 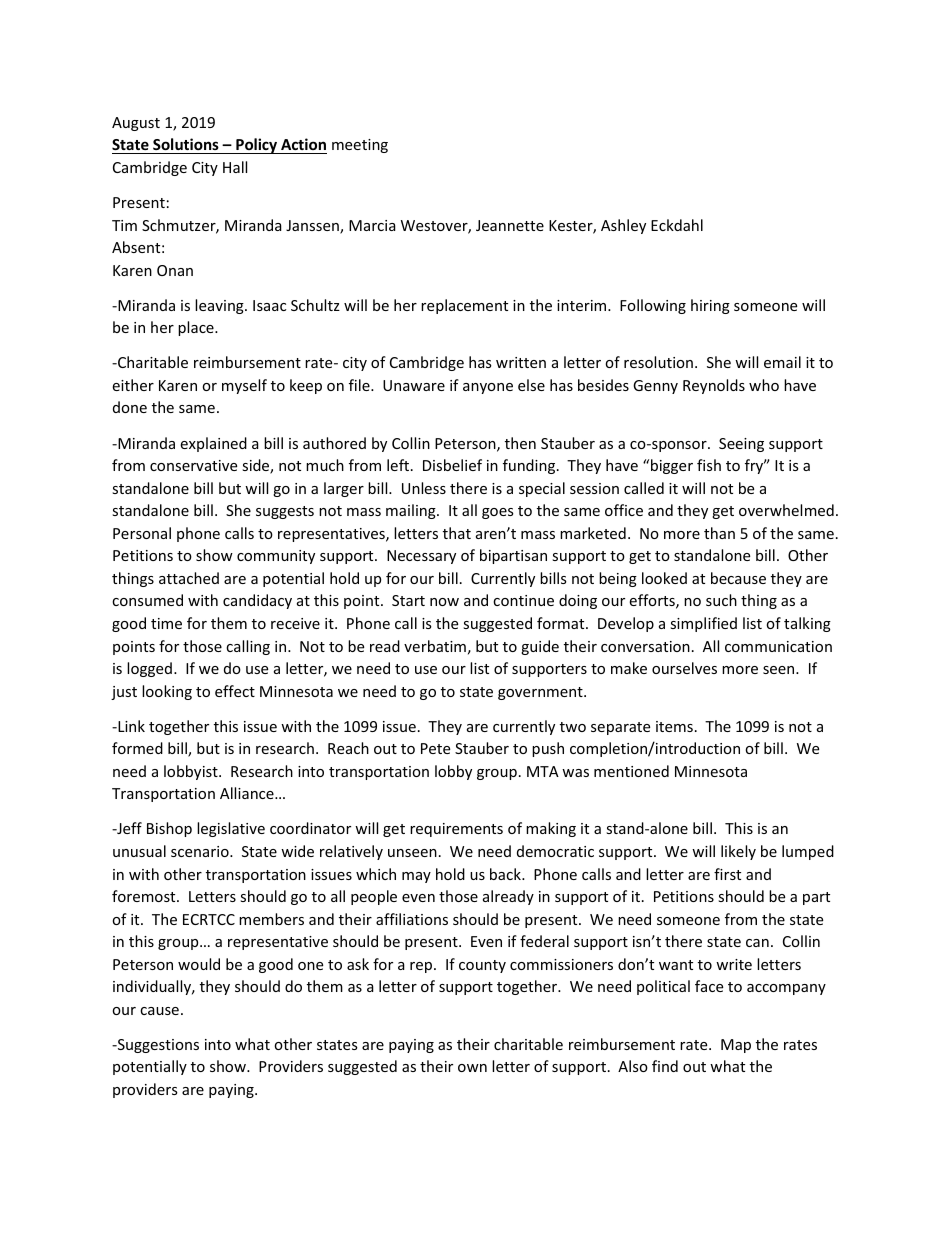 What do you see at coordinates (244, 386) in the page?
I see `myself` at bounding box center [244, 386].
